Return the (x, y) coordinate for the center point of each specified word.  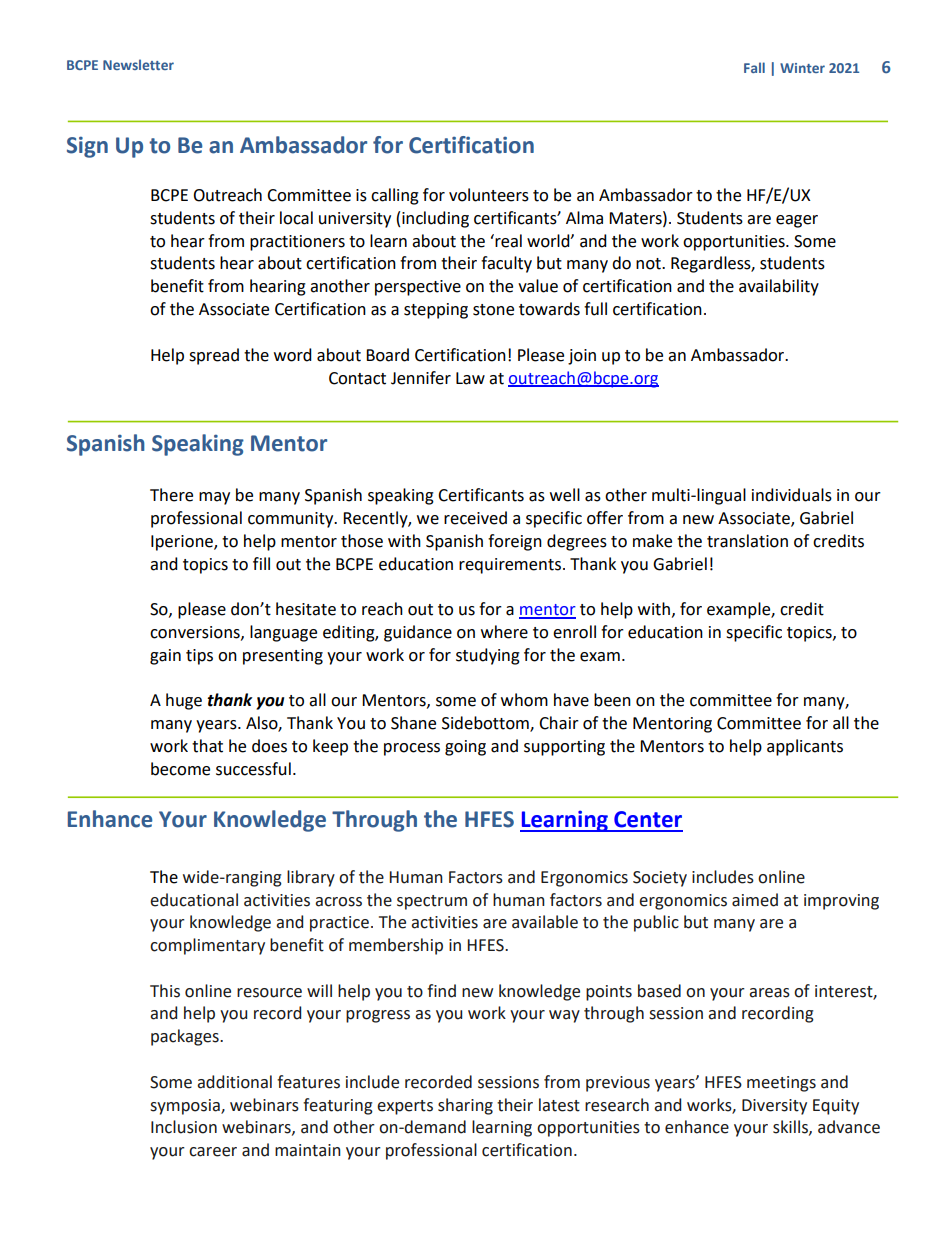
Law (470, 378)
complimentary (207, 946)
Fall (754, 67)
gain (165, 657)
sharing (465, 1106)
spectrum (432, 902)
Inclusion (184, 1127)
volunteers (489, 195)
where (504, 632)
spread (214, 356)
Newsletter (138, 64)
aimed (755, 900)
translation (747, 541)
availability (779, 287)
